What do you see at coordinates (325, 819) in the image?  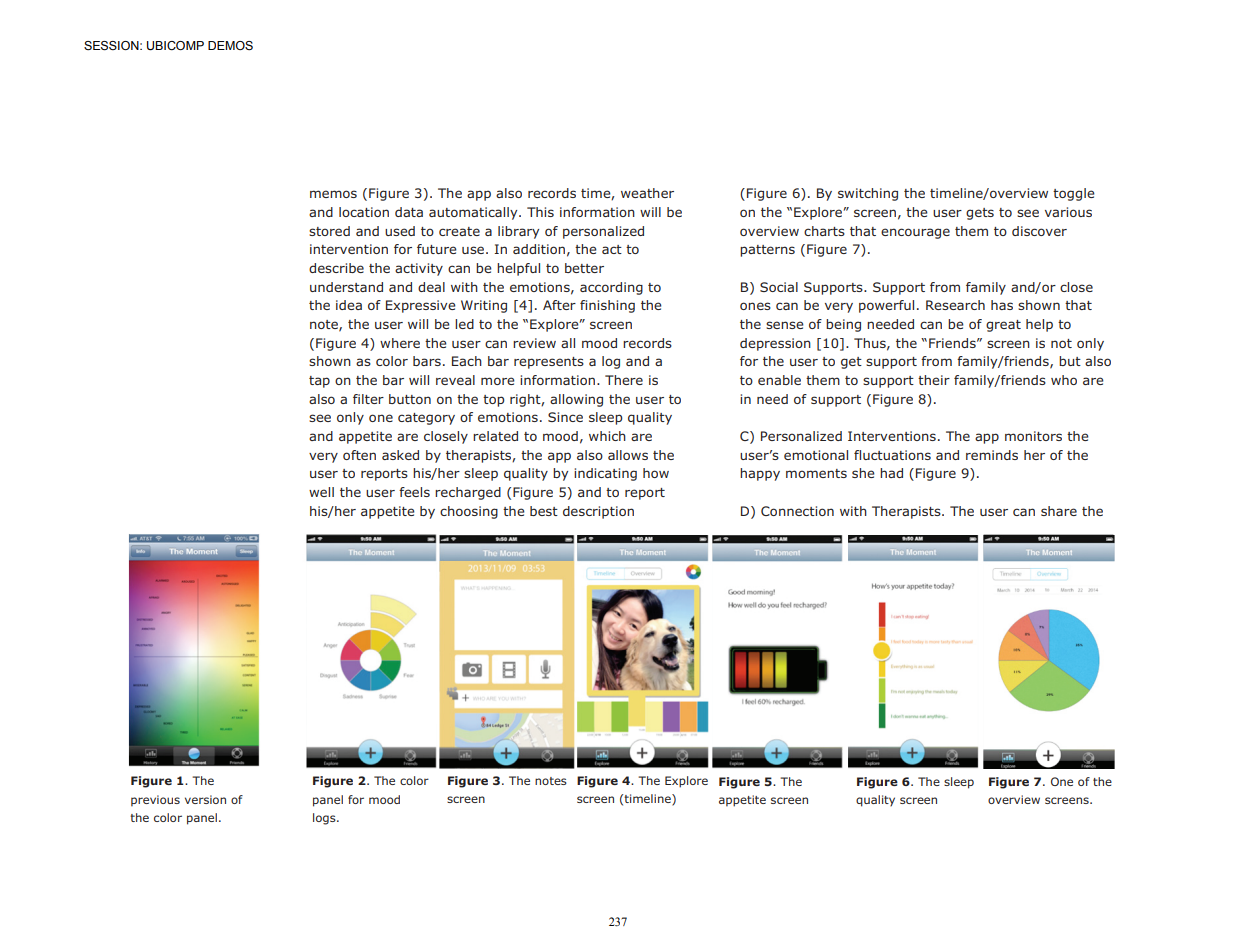 I see `logs` at bounding box center [325, 819].
